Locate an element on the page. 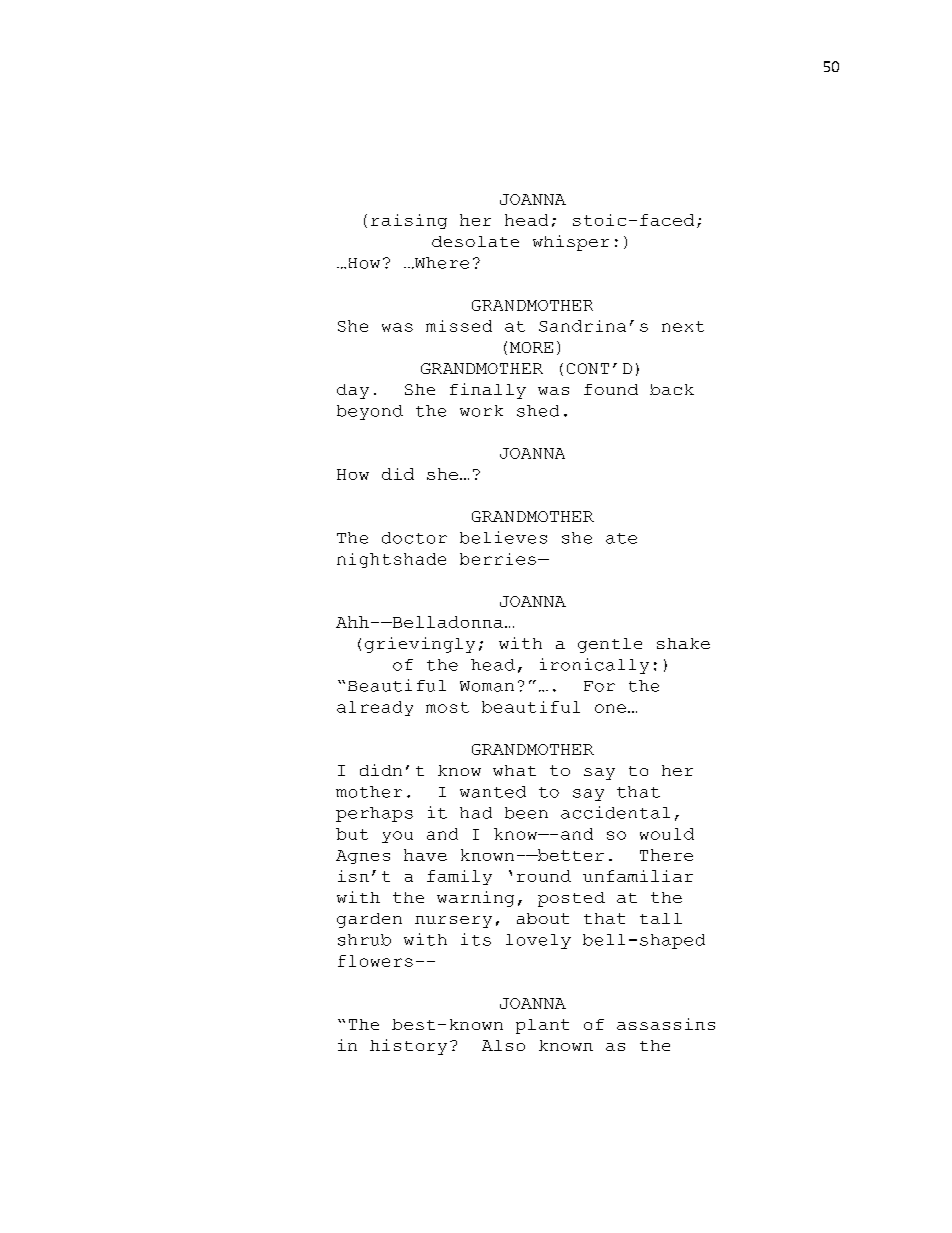 This image has height=1233, width=952. gentle is located at coordinates (610, 645).
